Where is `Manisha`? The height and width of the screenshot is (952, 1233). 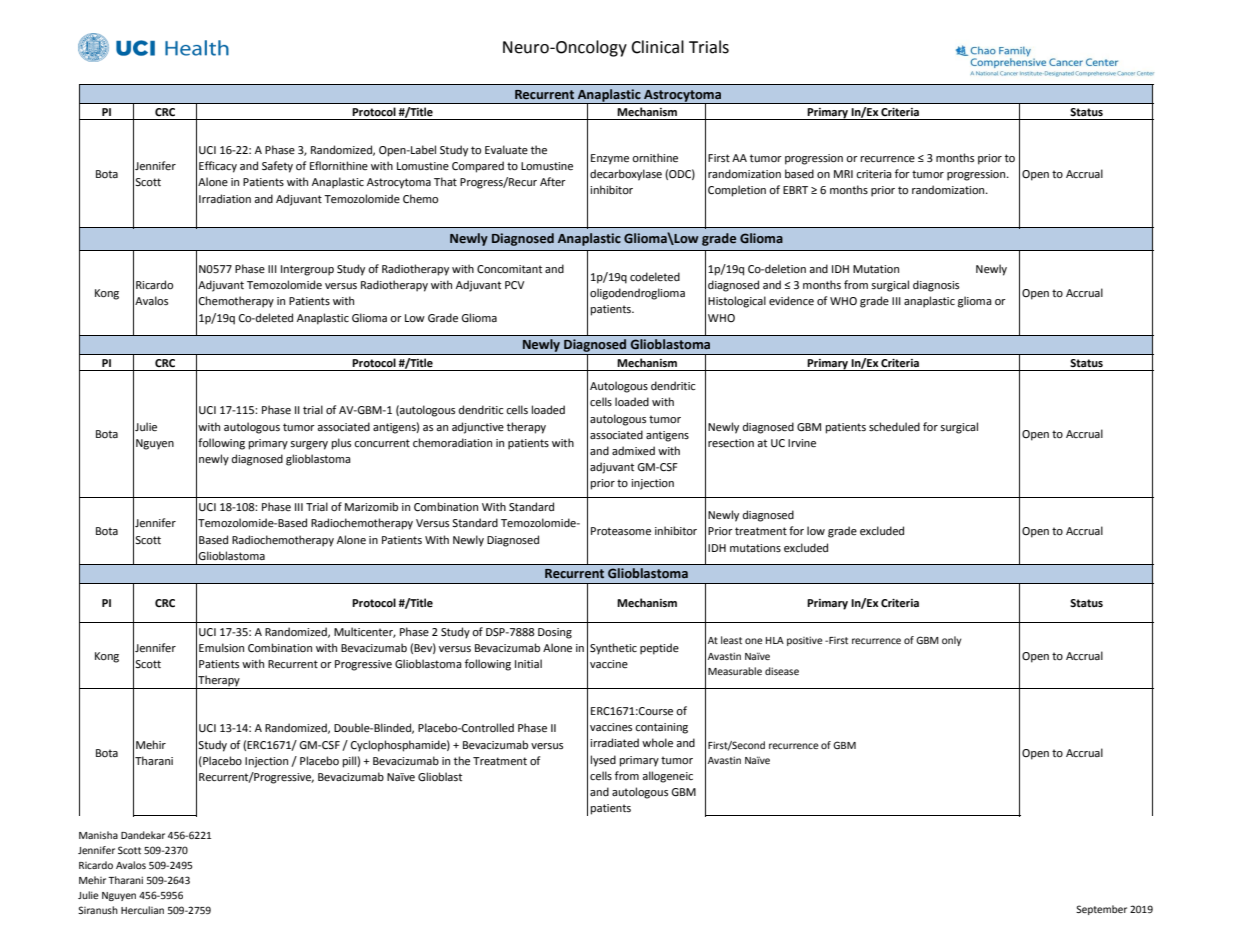
Manisha is located at coordinates (98, 835).
